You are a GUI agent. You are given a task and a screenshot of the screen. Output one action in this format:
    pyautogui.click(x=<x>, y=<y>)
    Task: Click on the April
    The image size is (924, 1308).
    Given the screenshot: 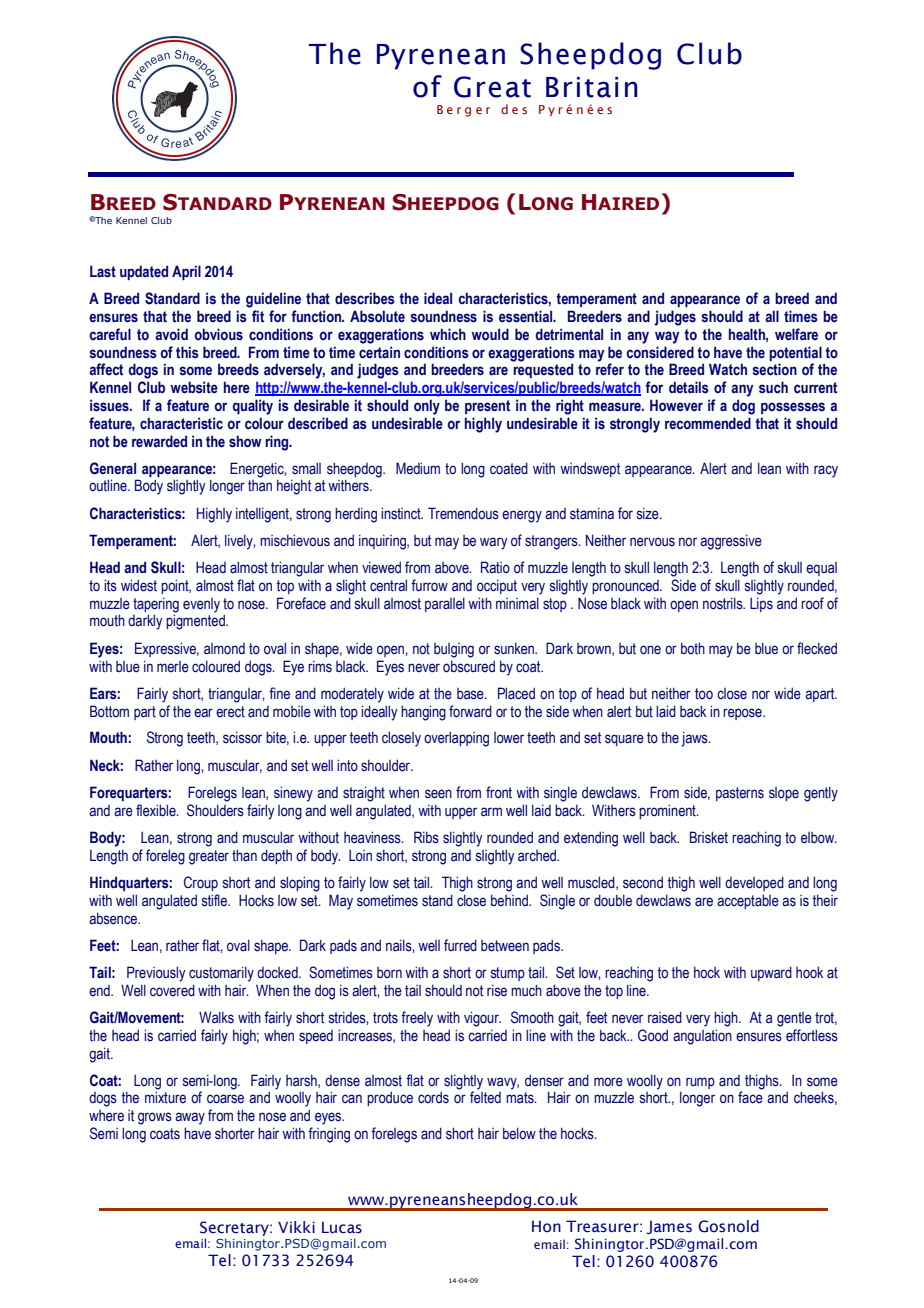 What is the action you would take?
    pyautogui.click(x=186, y=272)
